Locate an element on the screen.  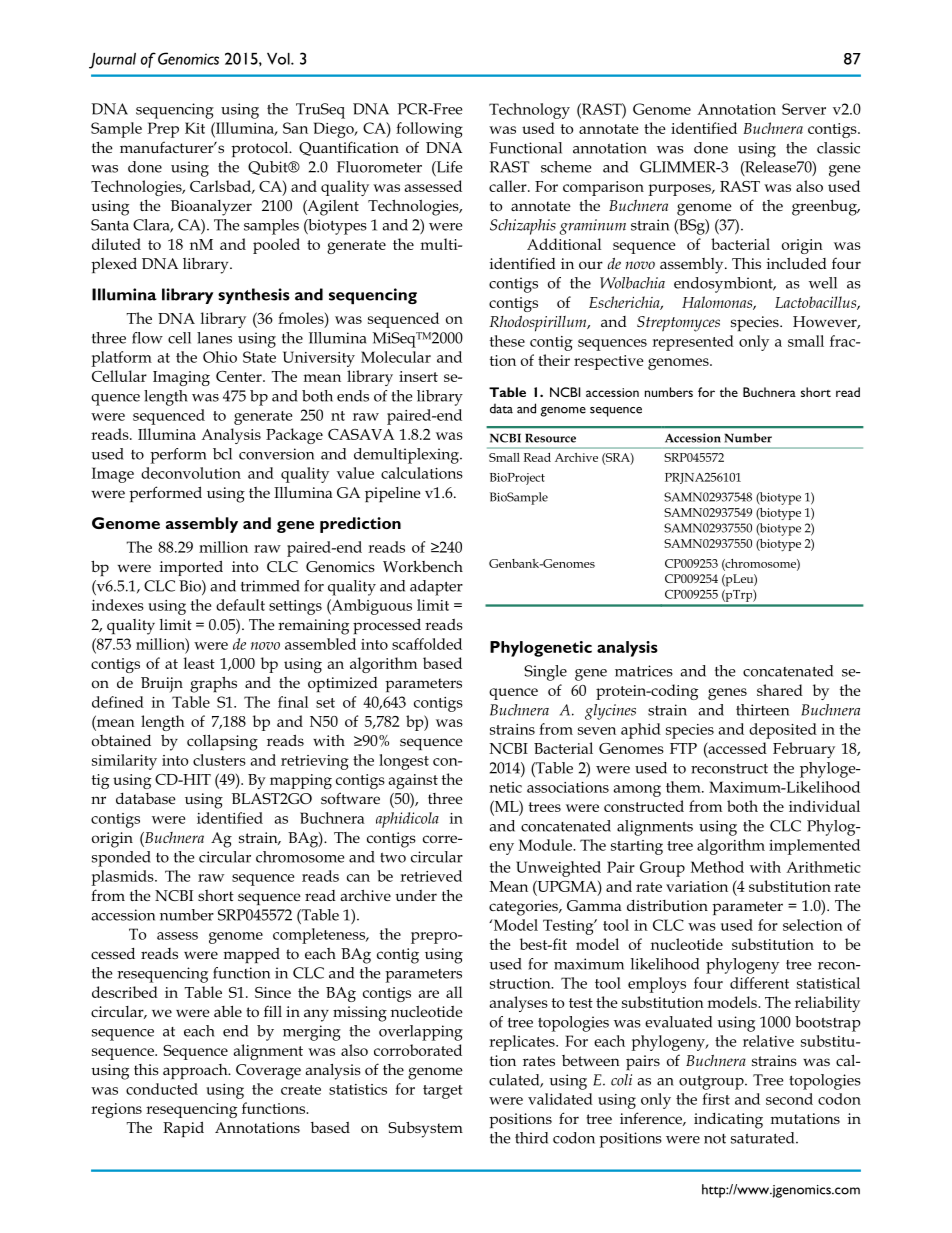
Technology is located at coordinates (529, 111).
